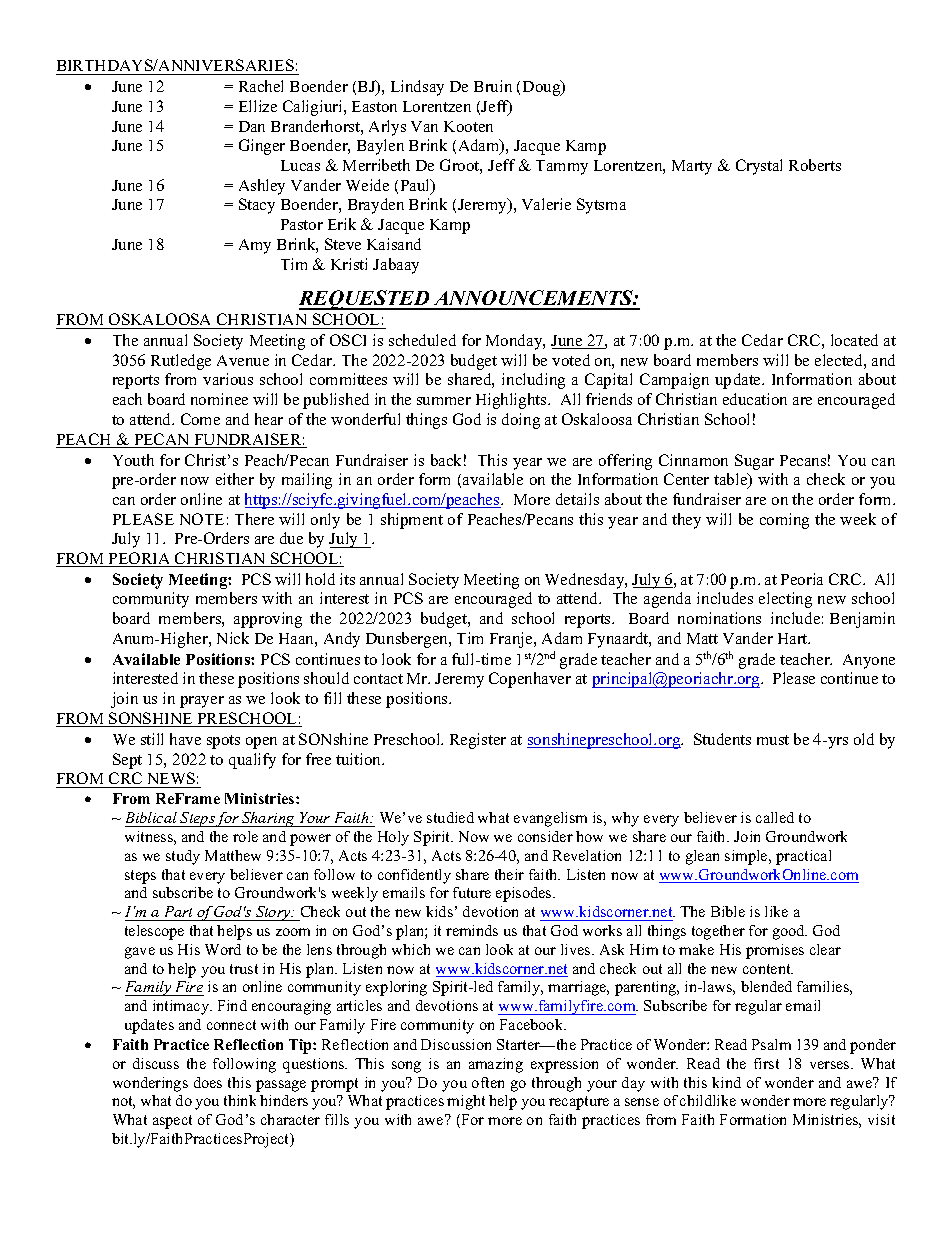 This page has width=952, height=1233. I want to click on does, so click(208, 1082).
